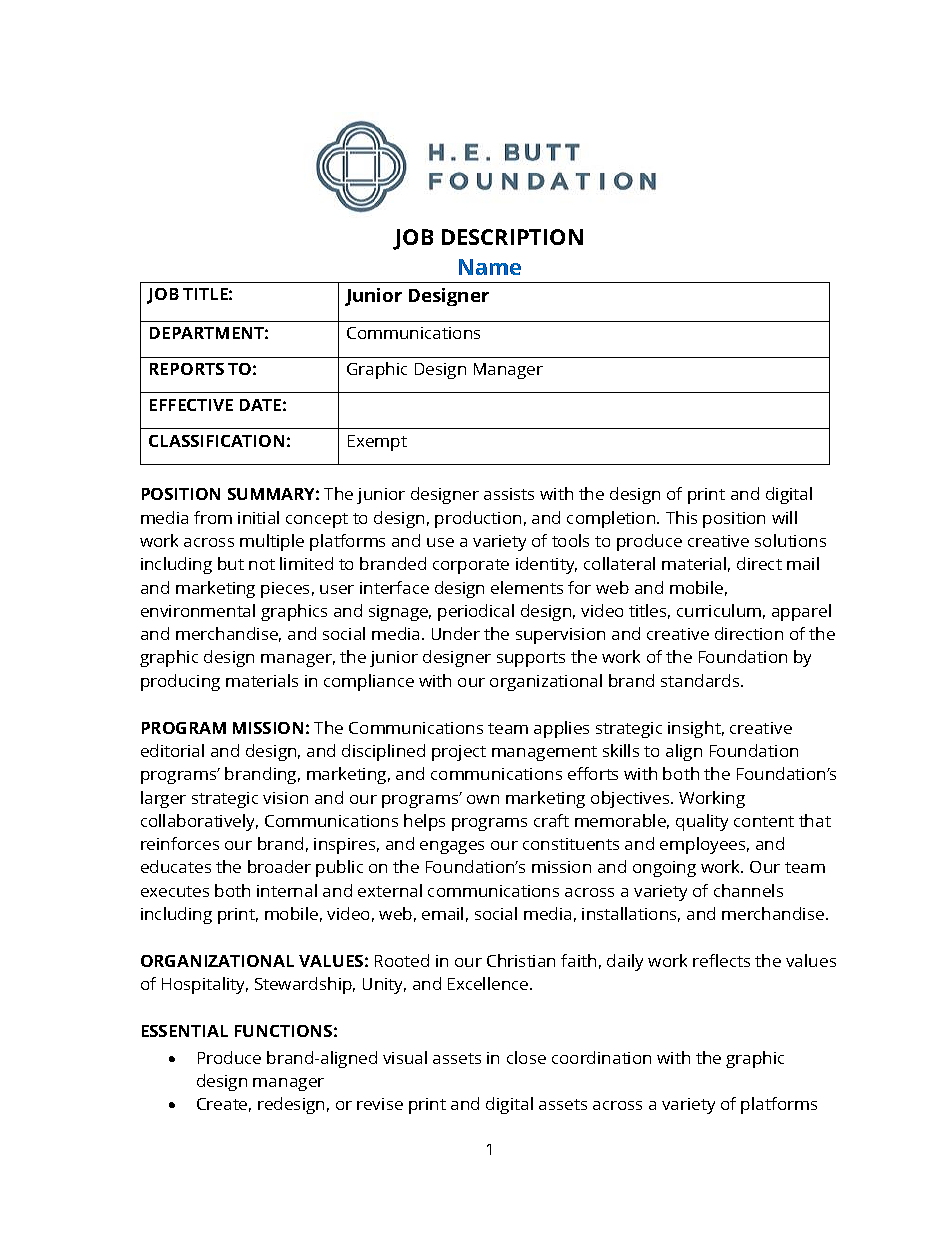  Describe the element at coordinates (490, 267) in the screenshot. I see `Name` at that location.
